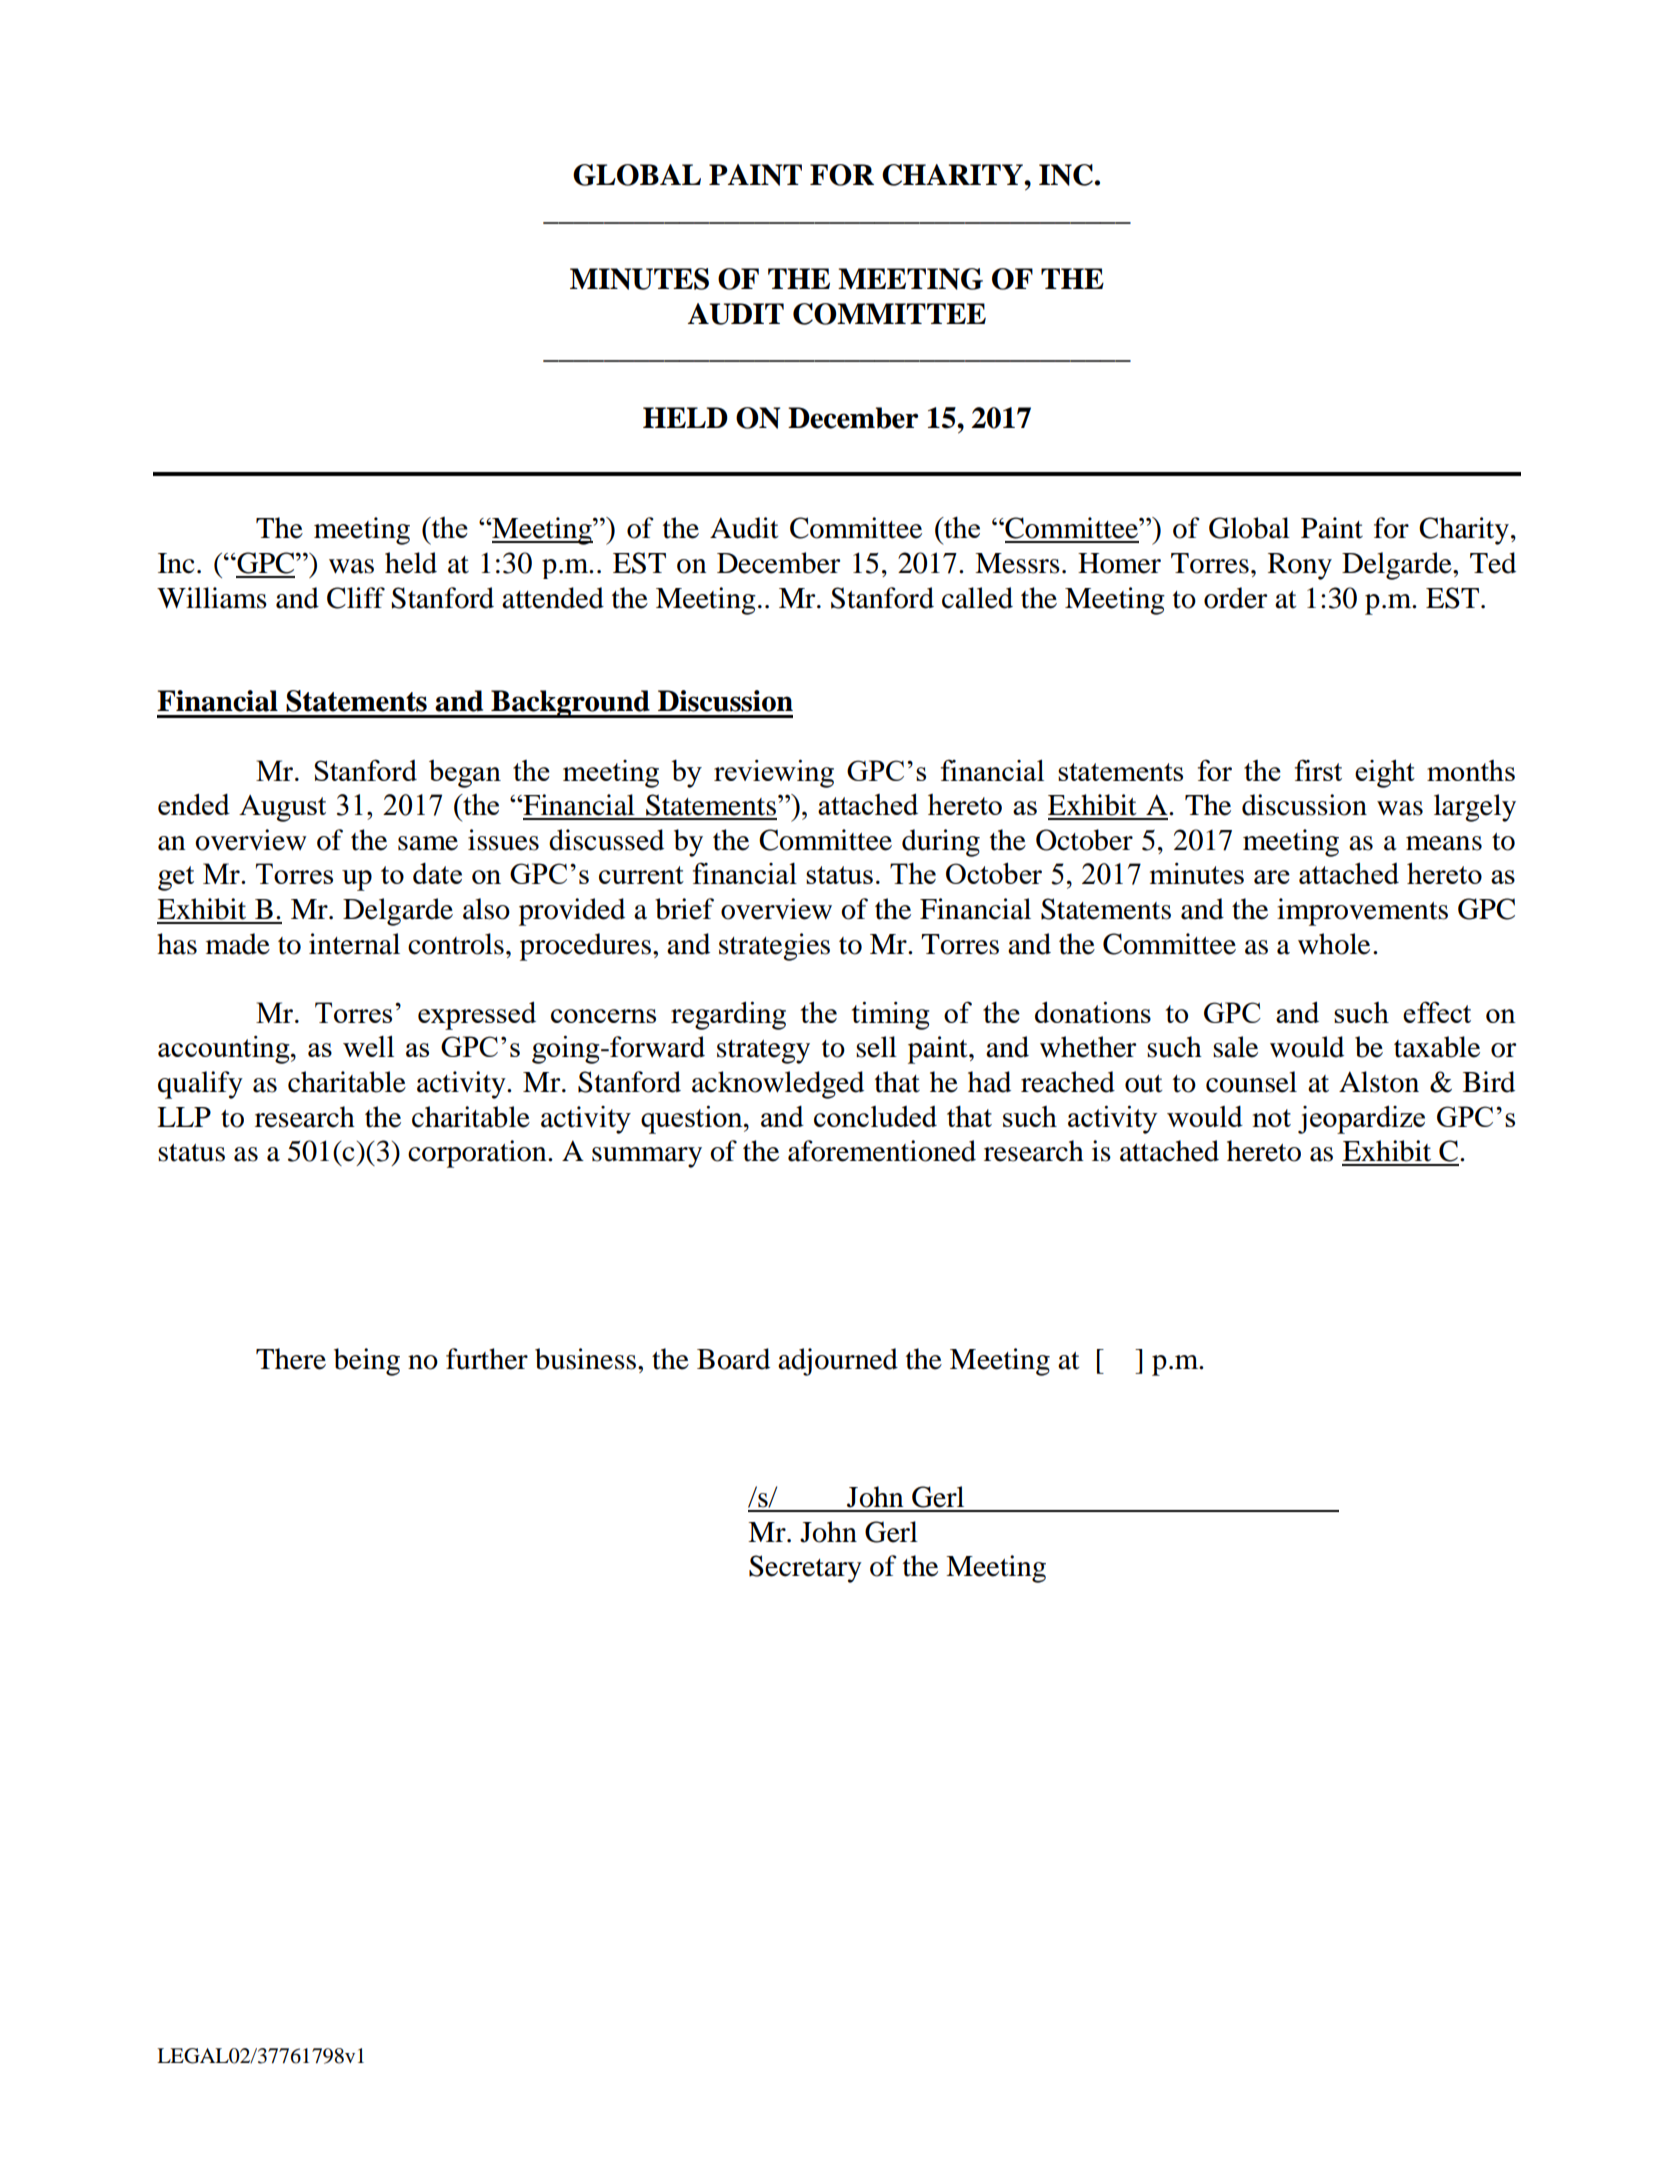 This screenshot has height=2166, width=1674. Describe the element at coordinates (367, 1362) in the screenshot. I see `being` at that location.
